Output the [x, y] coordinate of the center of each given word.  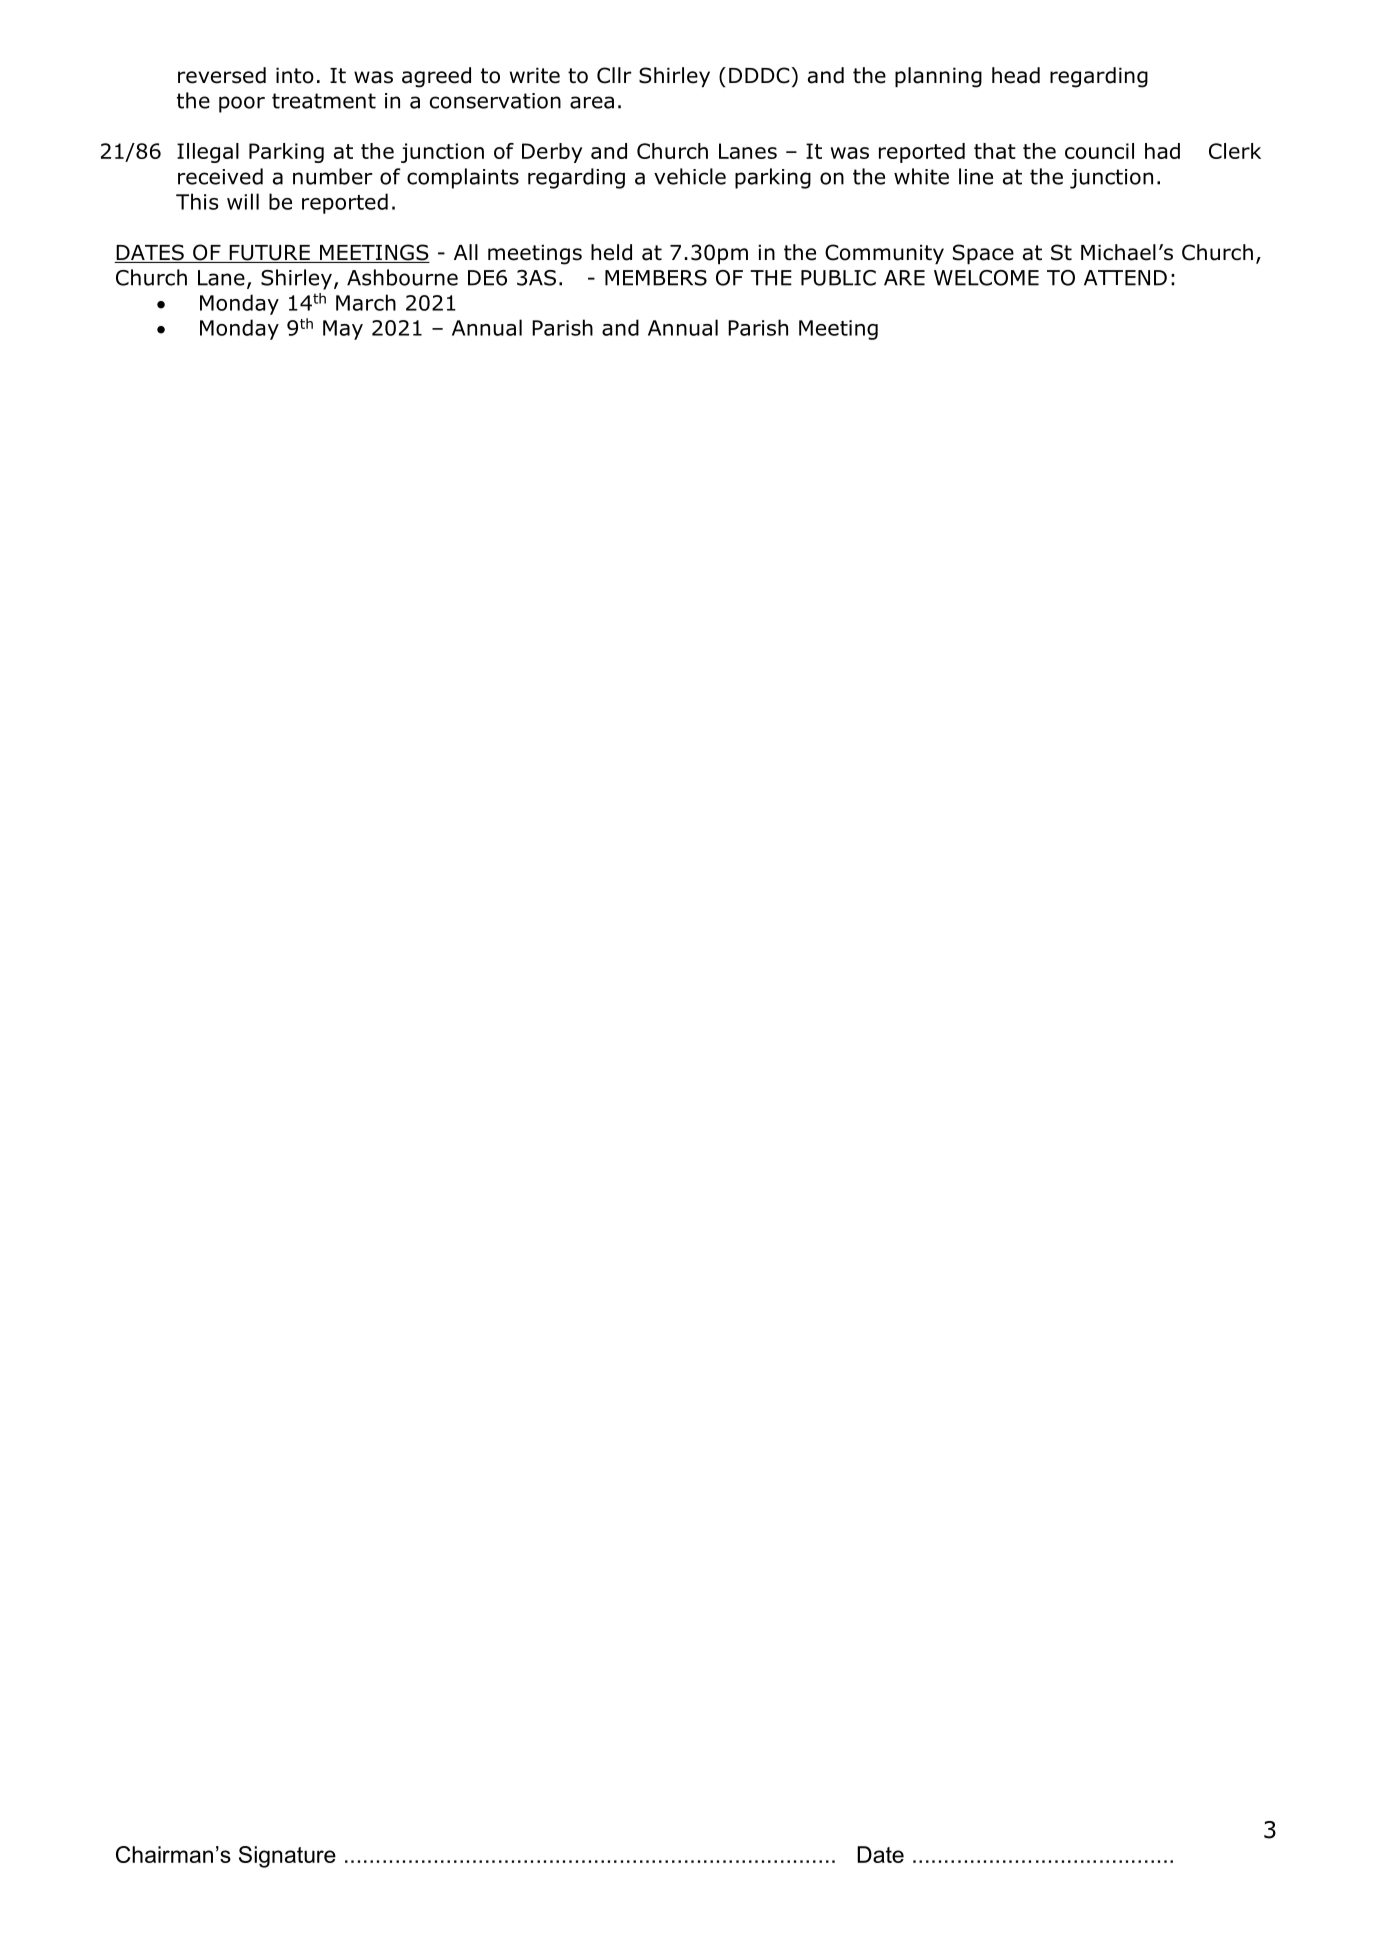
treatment [324, 101]
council [1099, 151]
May [343, 330]
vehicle [690, 176]
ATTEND [1125, 278]
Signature [287, 1857]
